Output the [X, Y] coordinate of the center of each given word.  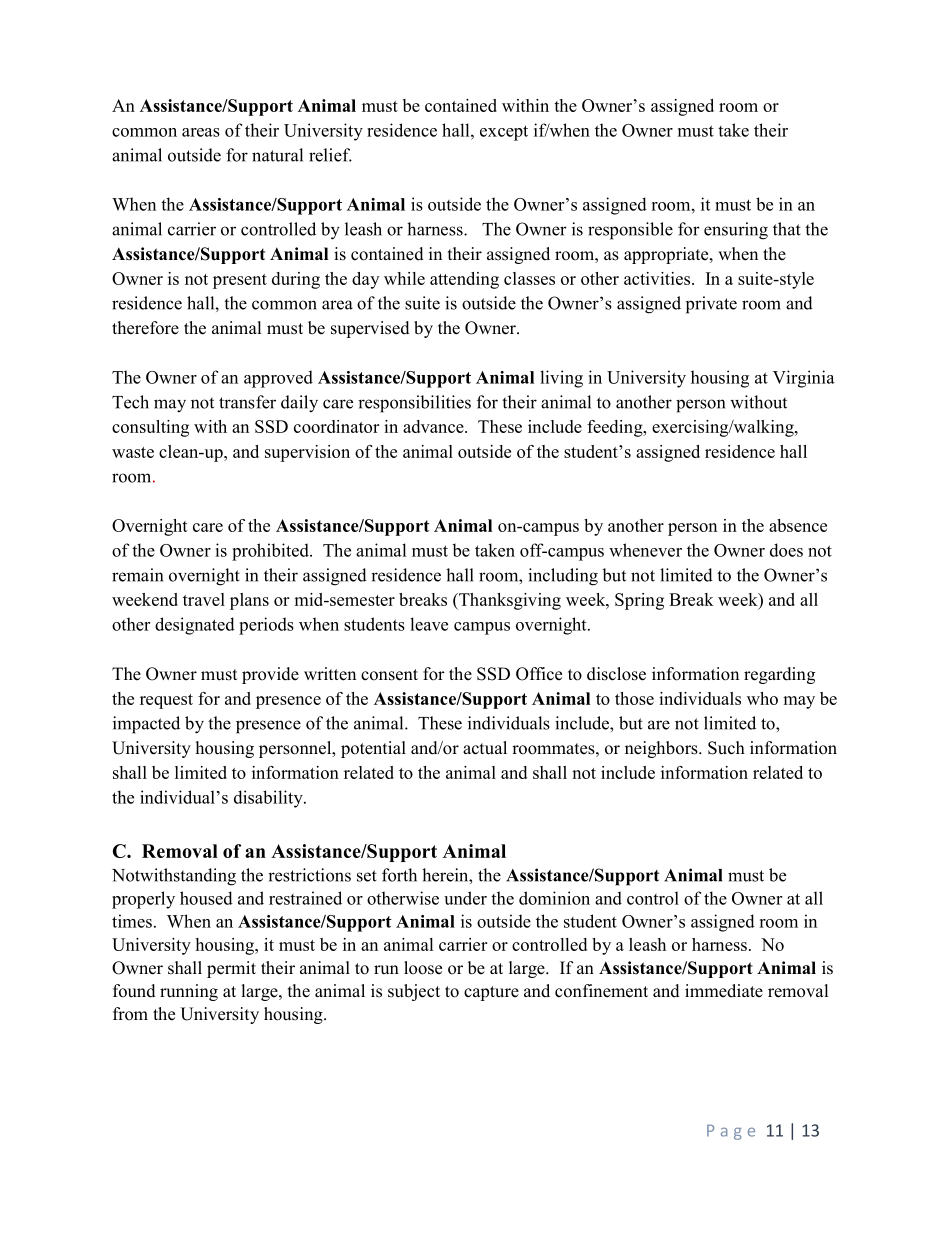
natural [277, 155]
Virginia [804, 379]
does [786, 550]
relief [330, 155]
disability [269, 799]
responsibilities [414, 404]
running [189, 992]
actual [485, 748]
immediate [724, 991]
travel [204, 599]
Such [726, 748]
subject [414, 992]
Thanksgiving [509, 601]
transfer [247, 402]
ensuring [736, 231]
